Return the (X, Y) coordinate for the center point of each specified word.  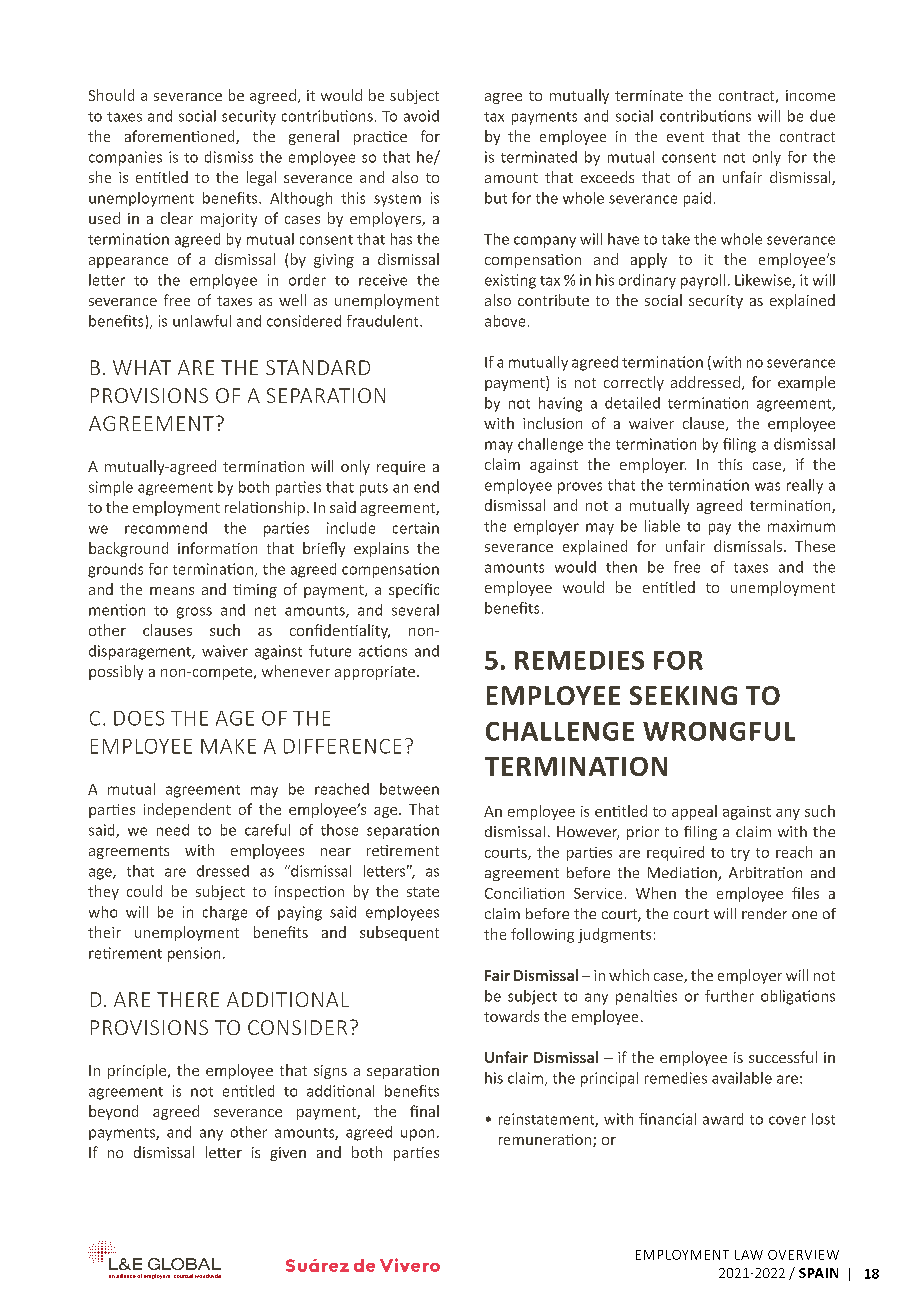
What (142, 367)
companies (125, 158)
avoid (421, 116)
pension (194, 954)
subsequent (399, 933)
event (685, 137)
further (729, 996)
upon (417, 1135)
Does (139, 718)
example (806, 383)
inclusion (552, 423)
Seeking (683, 695)
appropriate (375, 673)
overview (803, 1255)
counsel (183, 1276)
